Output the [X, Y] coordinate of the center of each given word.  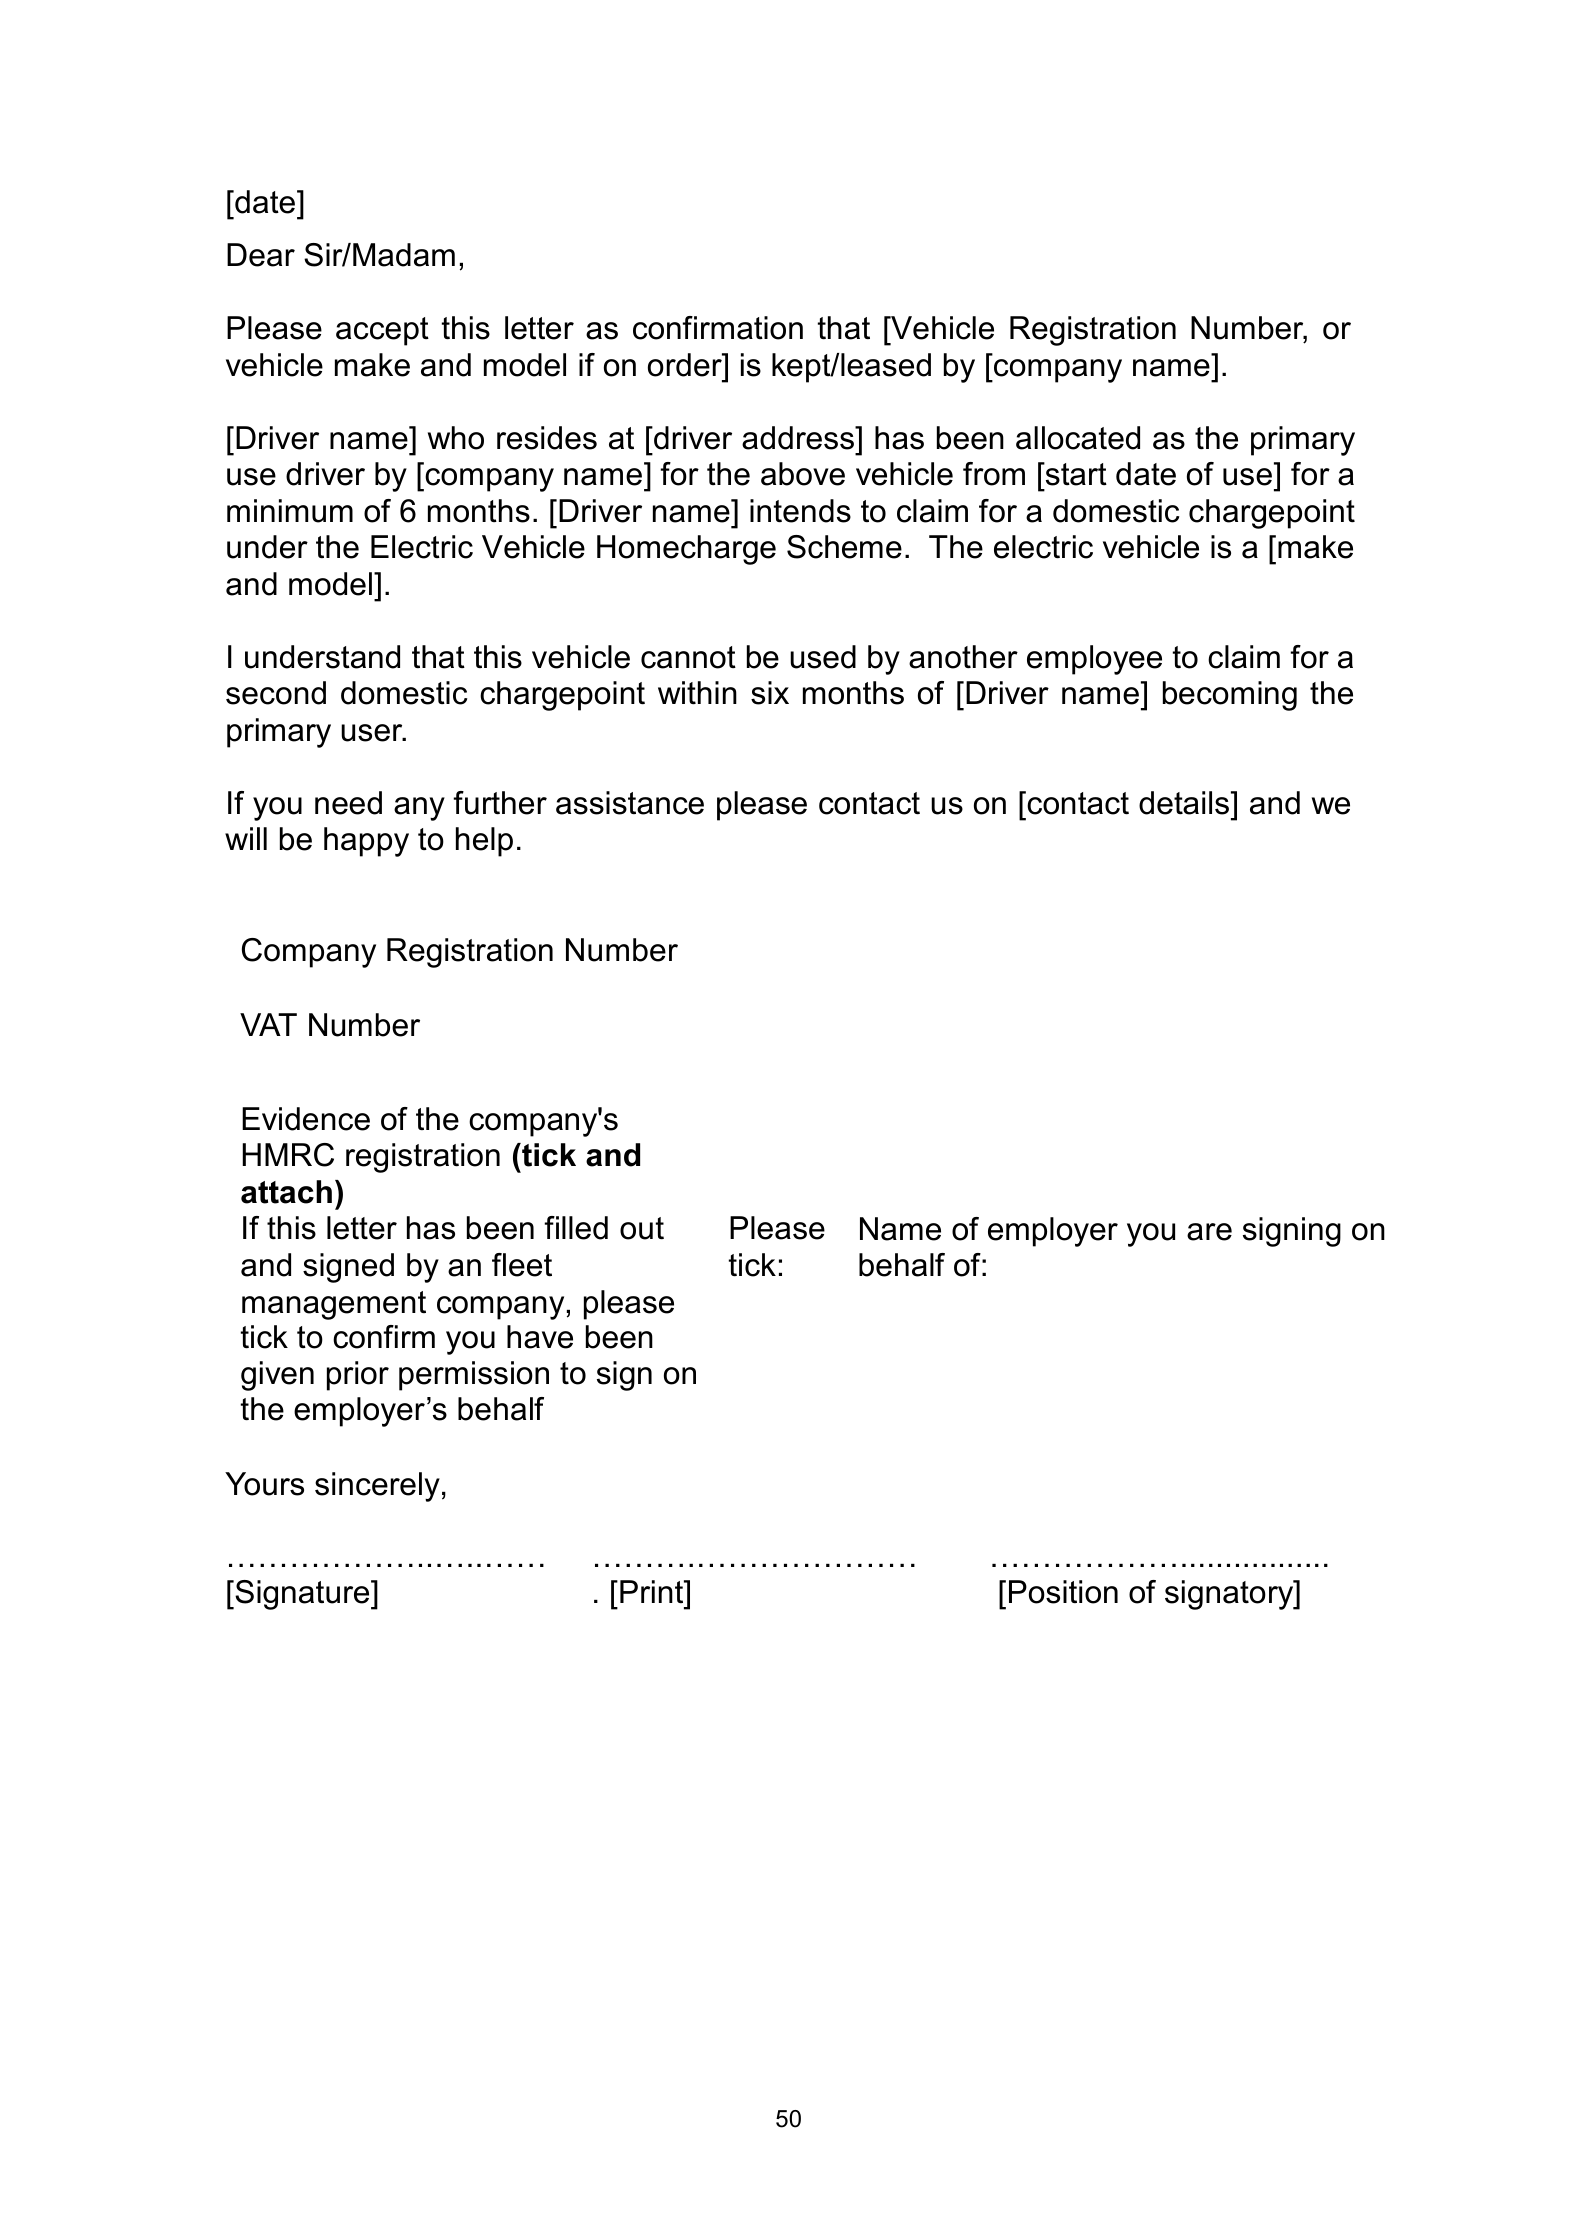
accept [382, 331]
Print [653, 1591]
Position [1063, 1592]
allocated [1078, 438]
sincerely [377, 1487]
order [686, 365]
